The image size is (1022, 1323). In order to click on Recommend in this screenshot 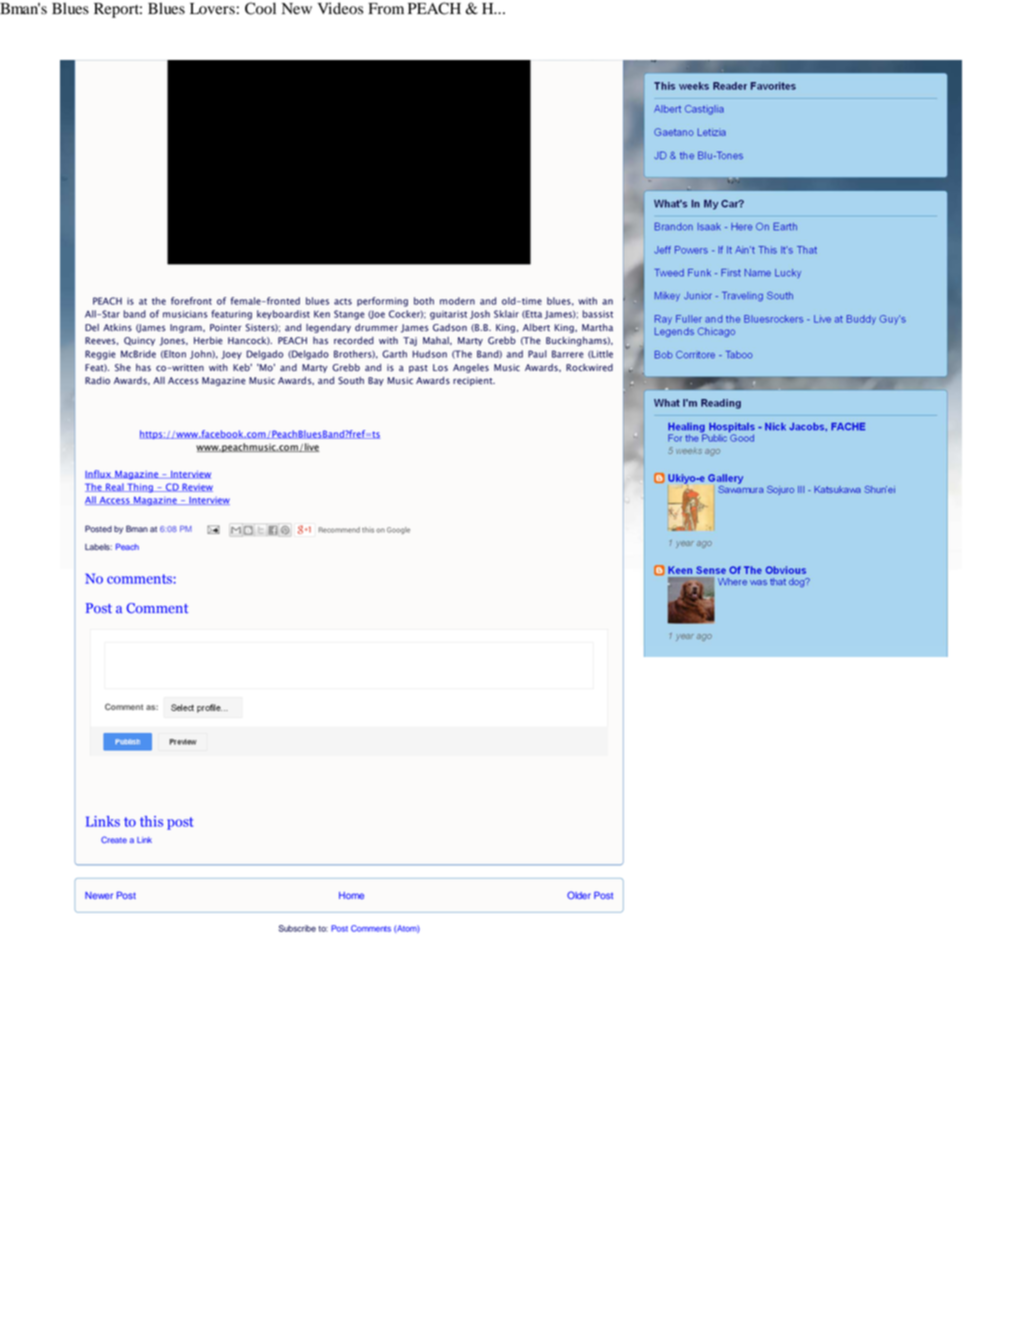, I will do `click(339, 530)`.
